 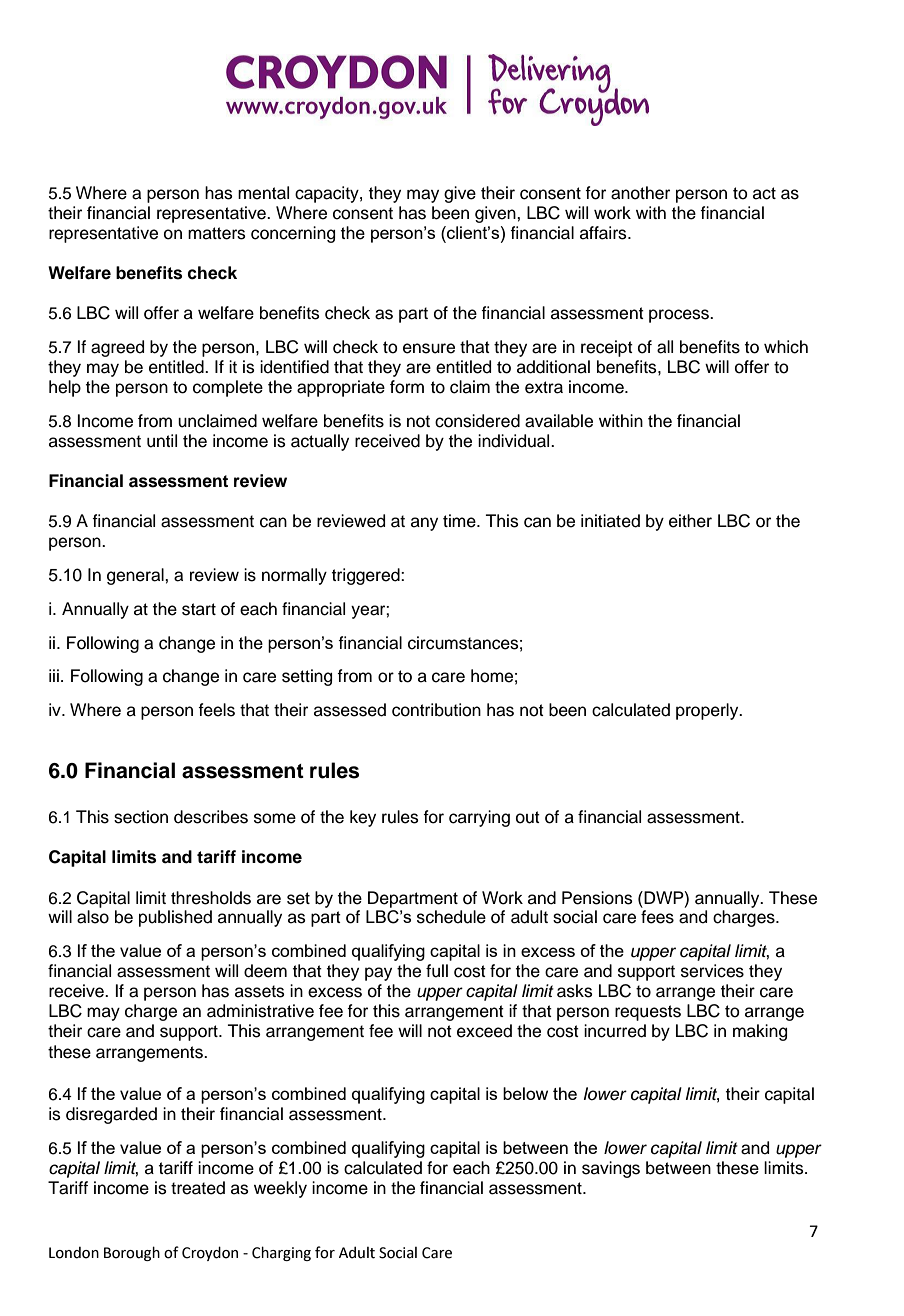 I want to click on Borough, so click(x=132, y=1253).
